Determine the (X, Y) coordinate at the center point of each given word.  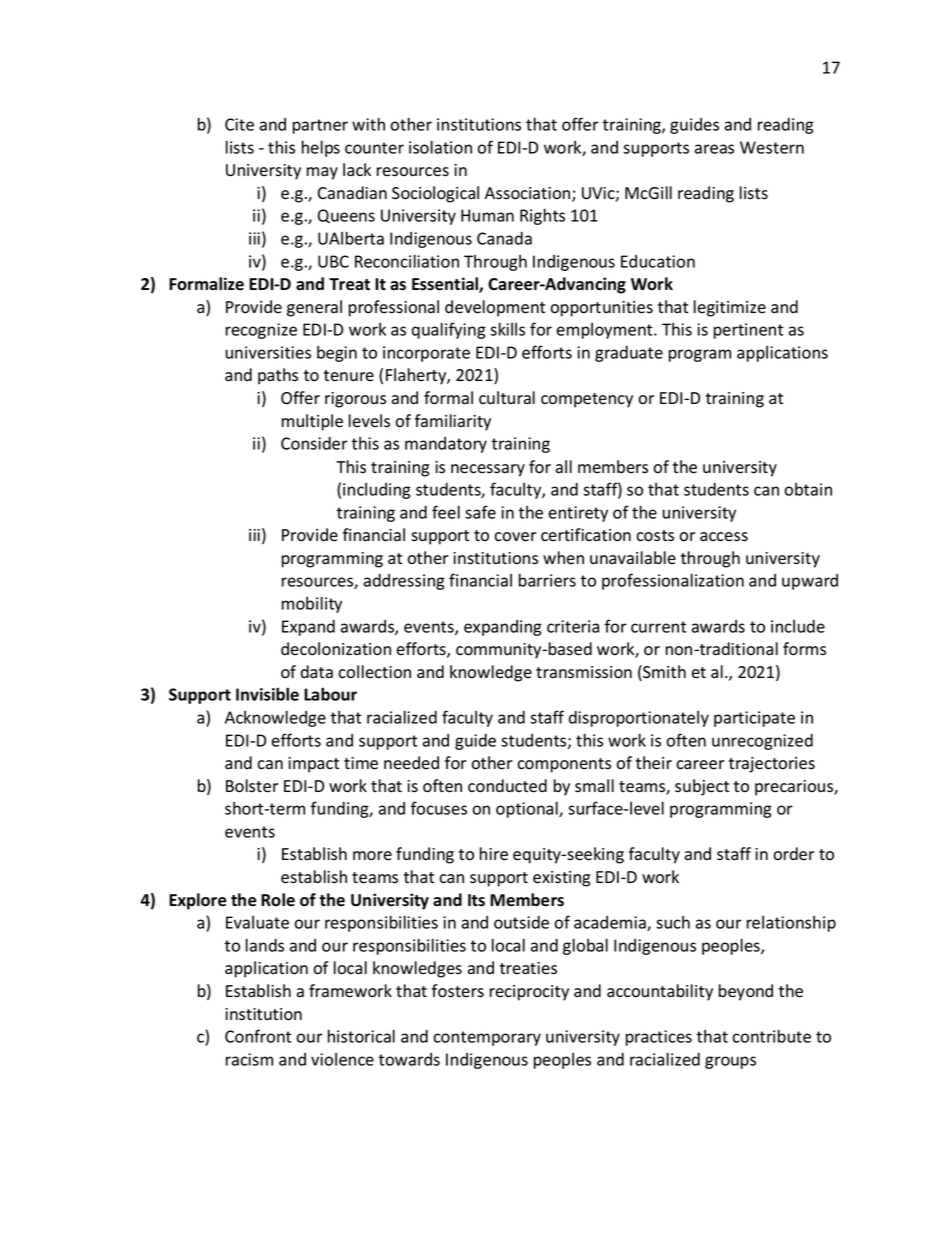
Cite (239, 124)
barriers (547, 580)
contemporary (487, 1038)
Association (529, 194)
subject (702, 787)
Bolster (252, 786)
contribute (771, 1036)
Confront (258, 1036)
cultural (507, 398)
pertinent (748, 331)
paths (278, 376)
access (724, 537)
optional (528, 809)
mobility (312, 604)
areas (714, 149)
